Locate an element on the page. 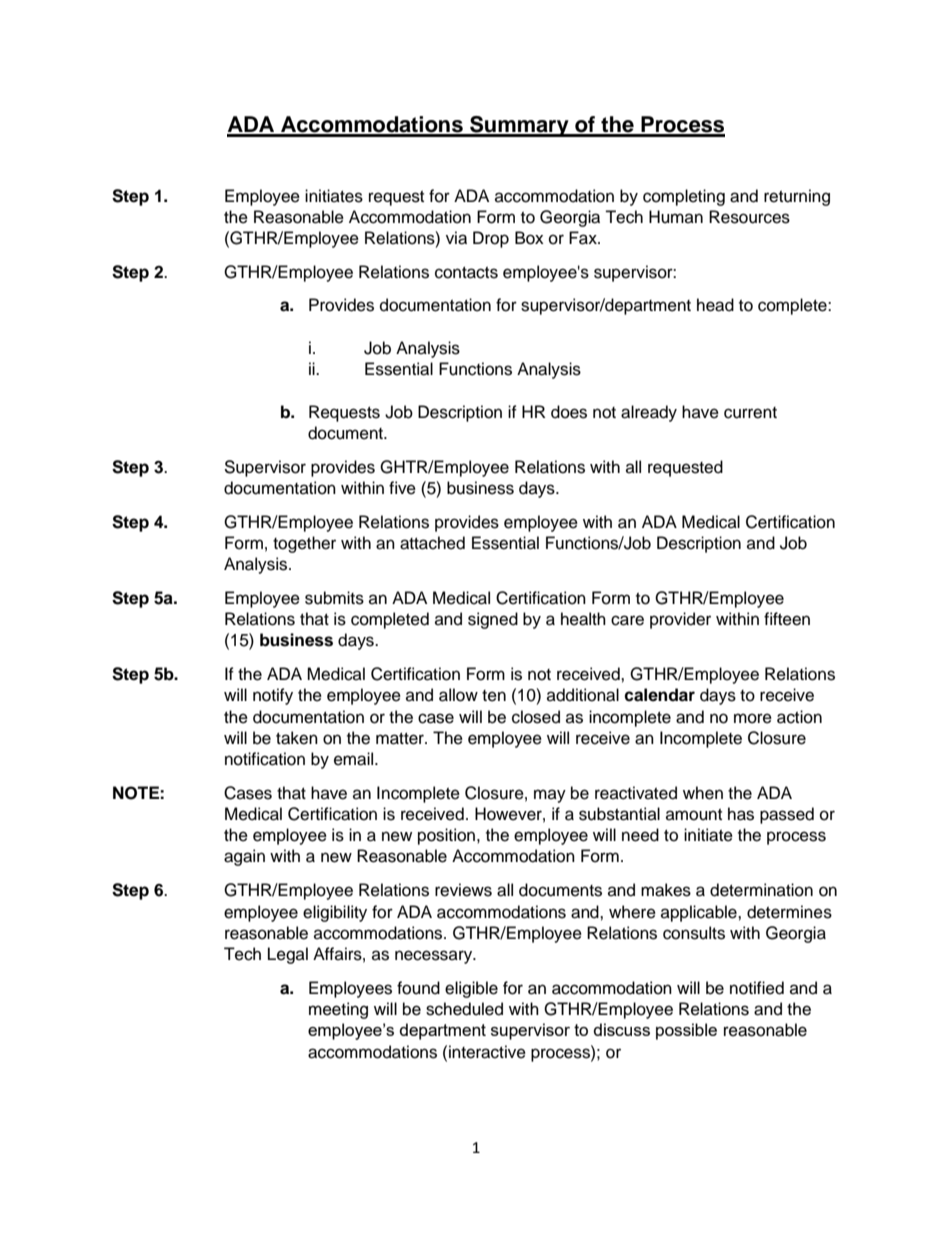 The width and height of the image is (952, 1233). email is located at coordinates (355, 759).
